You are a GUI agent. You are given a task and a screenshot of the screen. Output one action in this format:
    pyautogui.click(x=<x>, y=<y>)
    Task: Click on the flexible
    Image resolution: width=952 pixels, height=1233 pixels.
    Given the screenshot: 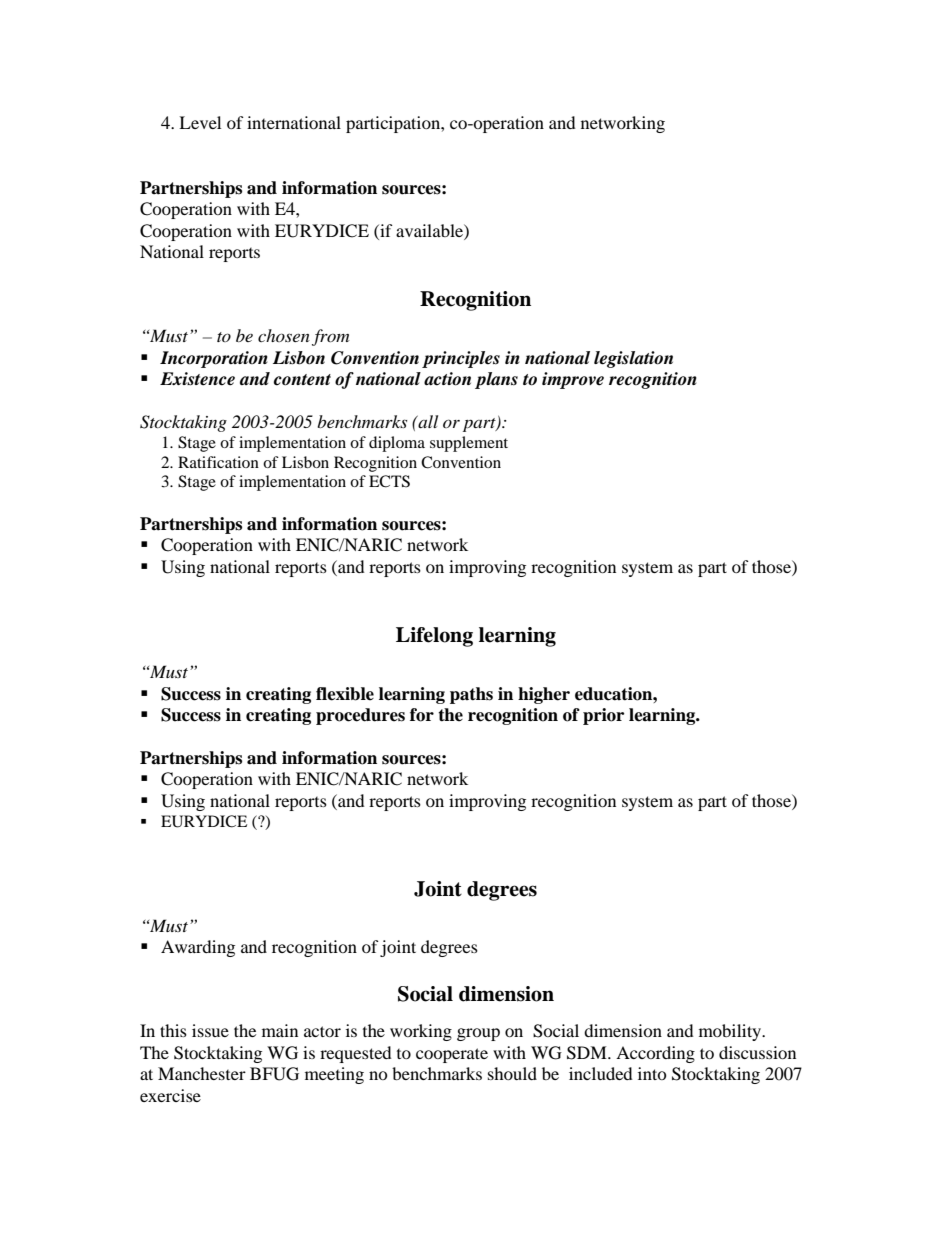 What is the action you would take?
    pyautogui.click(x=345, y=694)
